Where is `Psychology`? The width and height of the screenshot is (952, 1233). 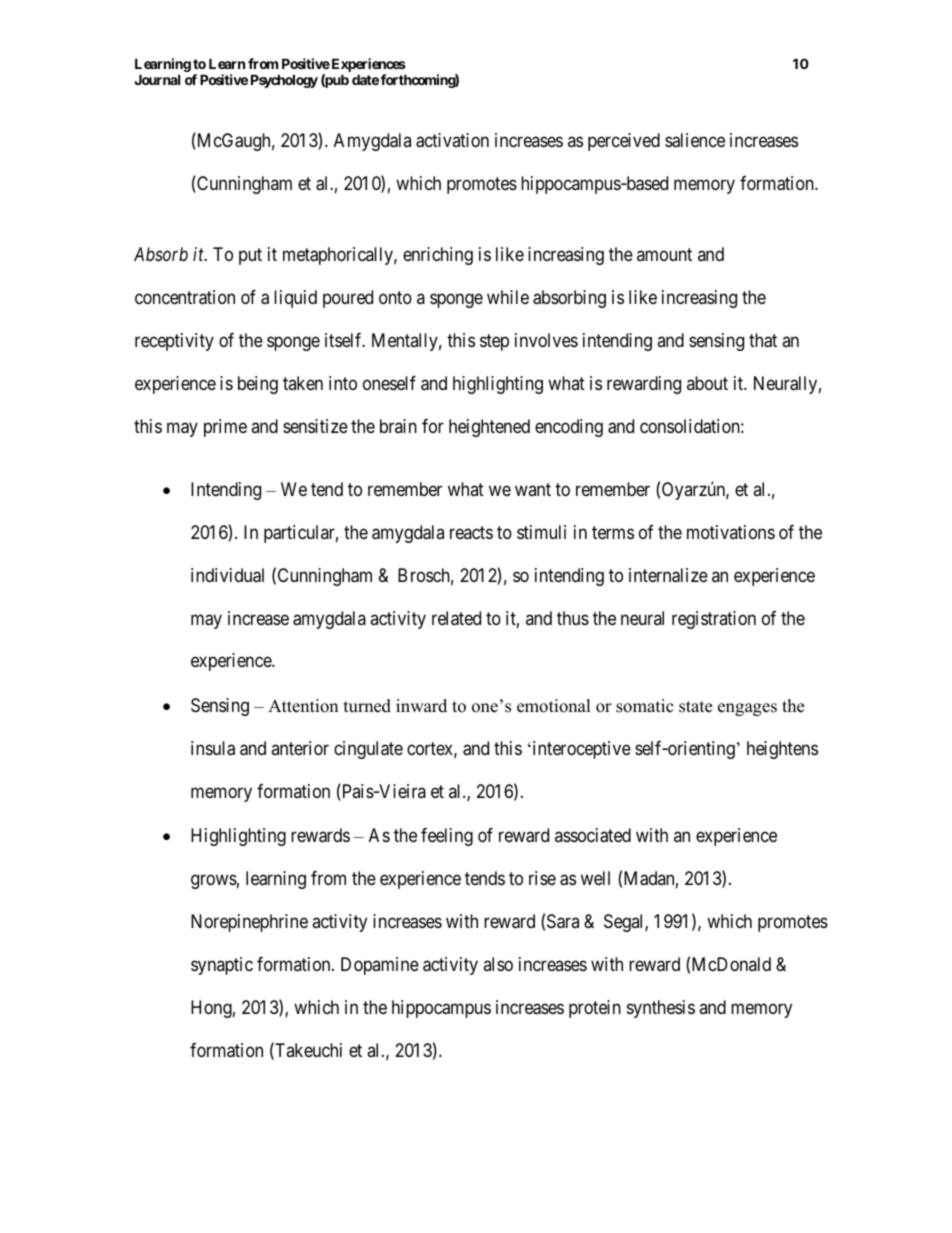 Psychology is located at coordinates (284, 81).
